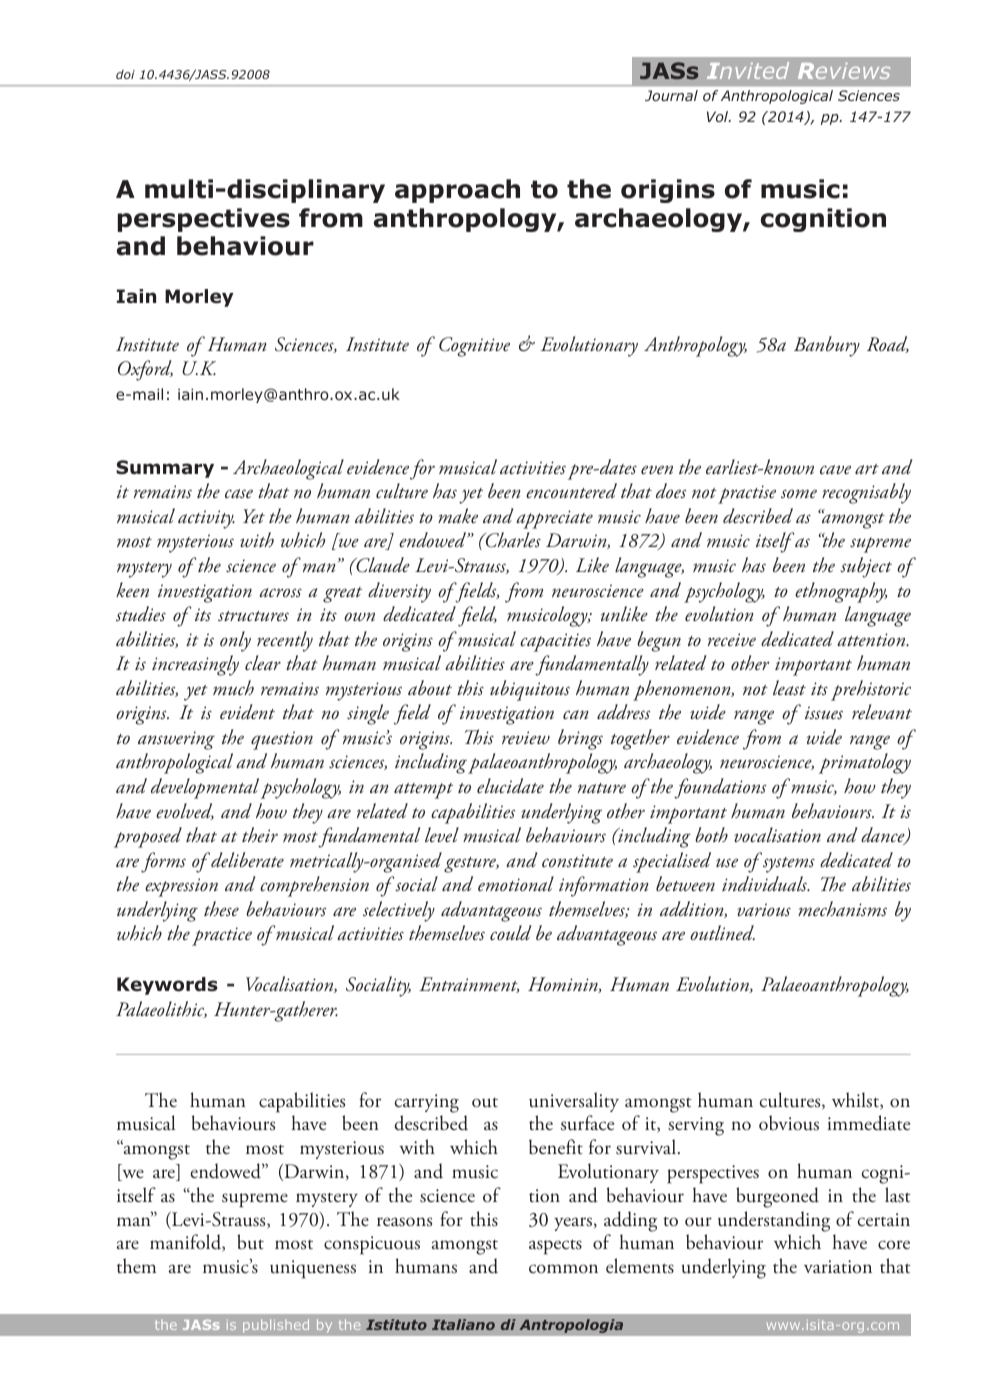 The width and height of the document is (986, 1392). What do you see at coordinates (835, 470) in the document?
I see `cave` at bounding box center [835, 470].
